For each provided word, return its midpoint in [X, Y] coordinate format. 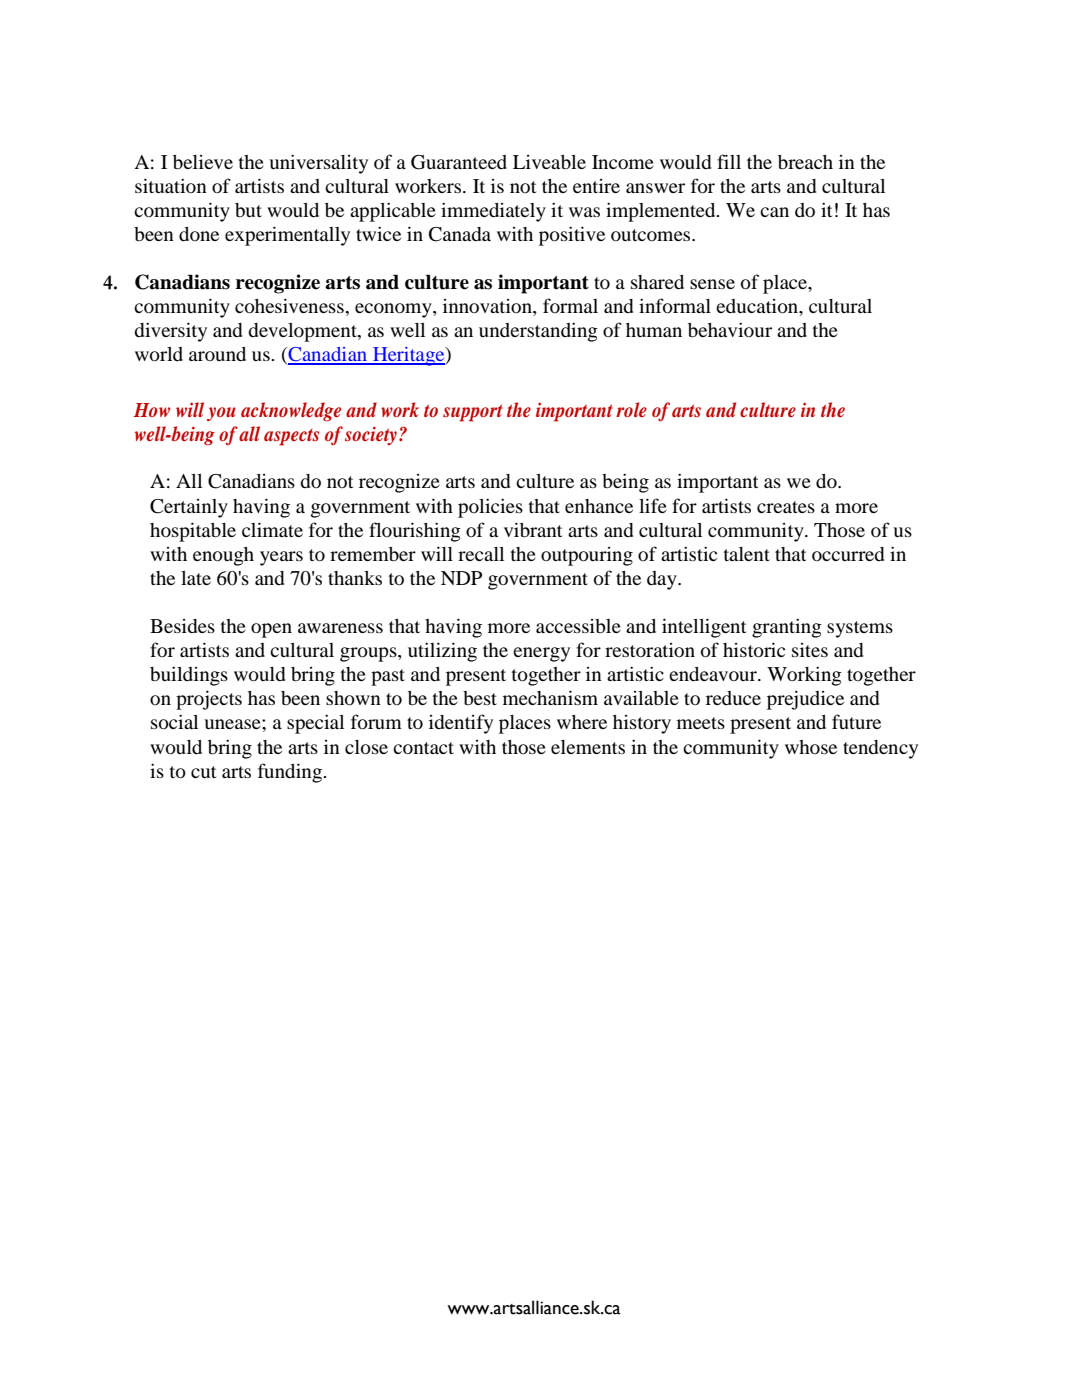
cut [203, 772]
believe [203, 162]
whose [811, 747]
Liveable [549, 162]
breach [805, 162]
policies [490, 508]
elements [588, 747]
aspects [291, 437]
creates [786, 507]
